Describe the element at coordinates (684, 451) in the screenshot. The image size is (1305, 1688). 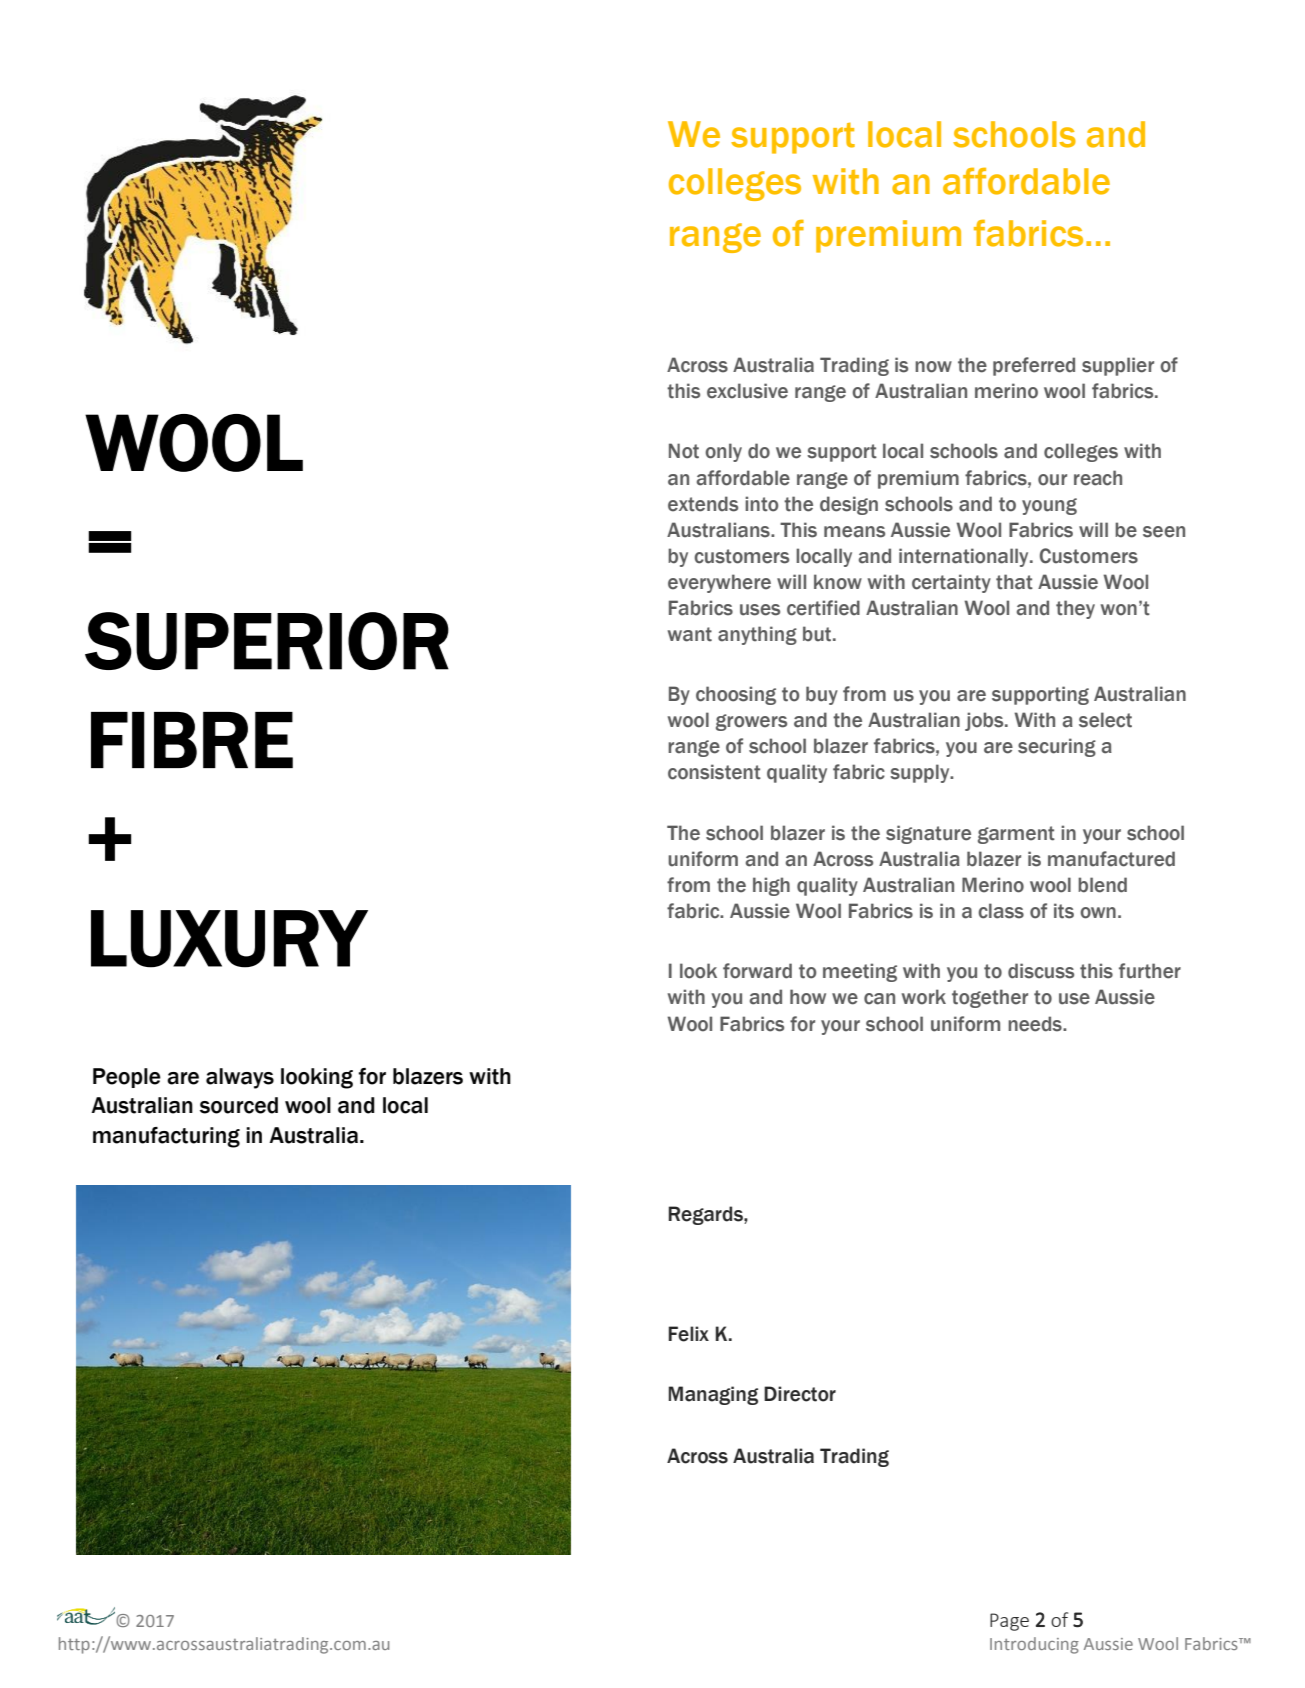
I see `Not` at that location.
